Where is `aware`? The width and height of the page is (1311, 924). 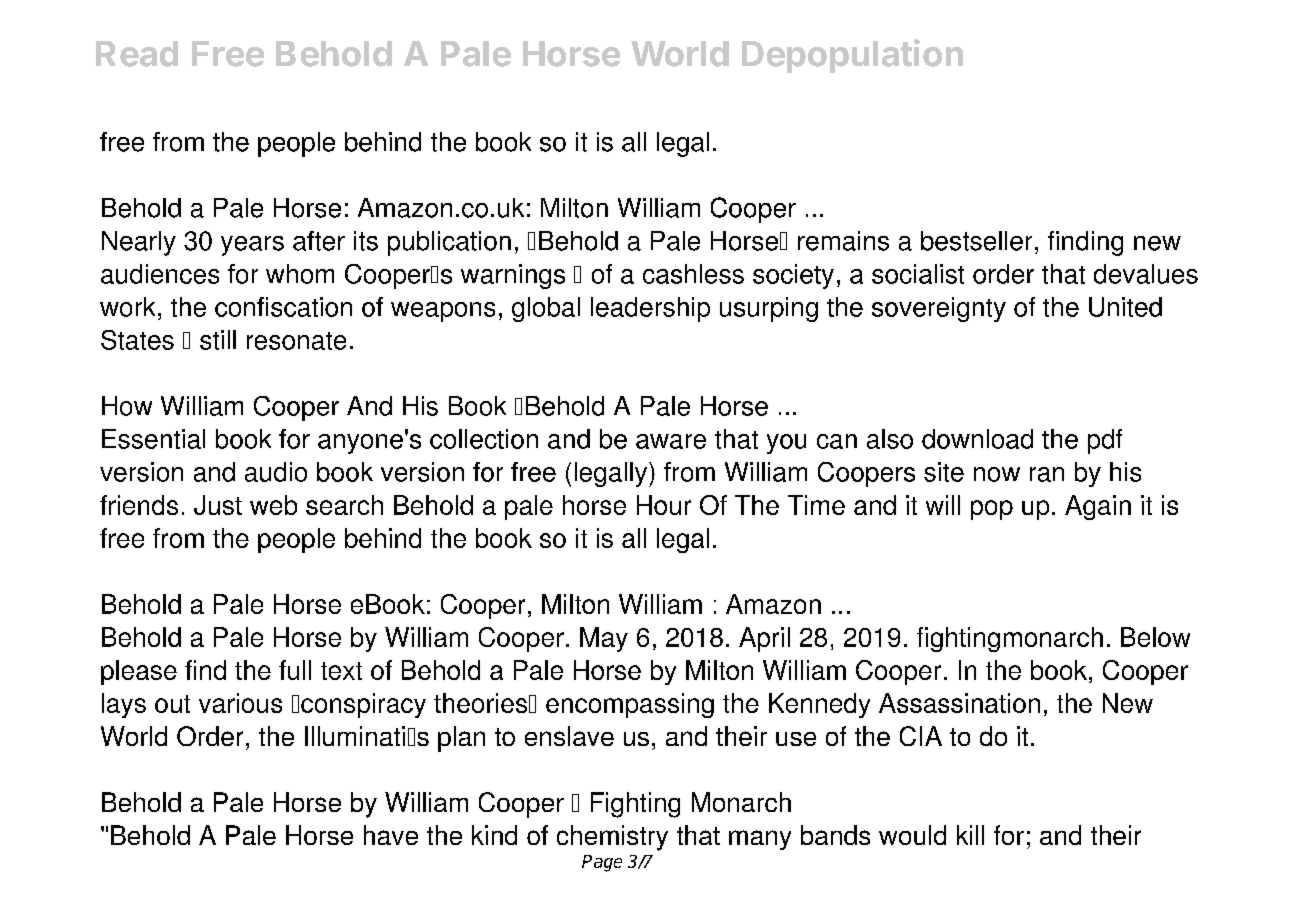 aware is located at coordinates (671, 441).
